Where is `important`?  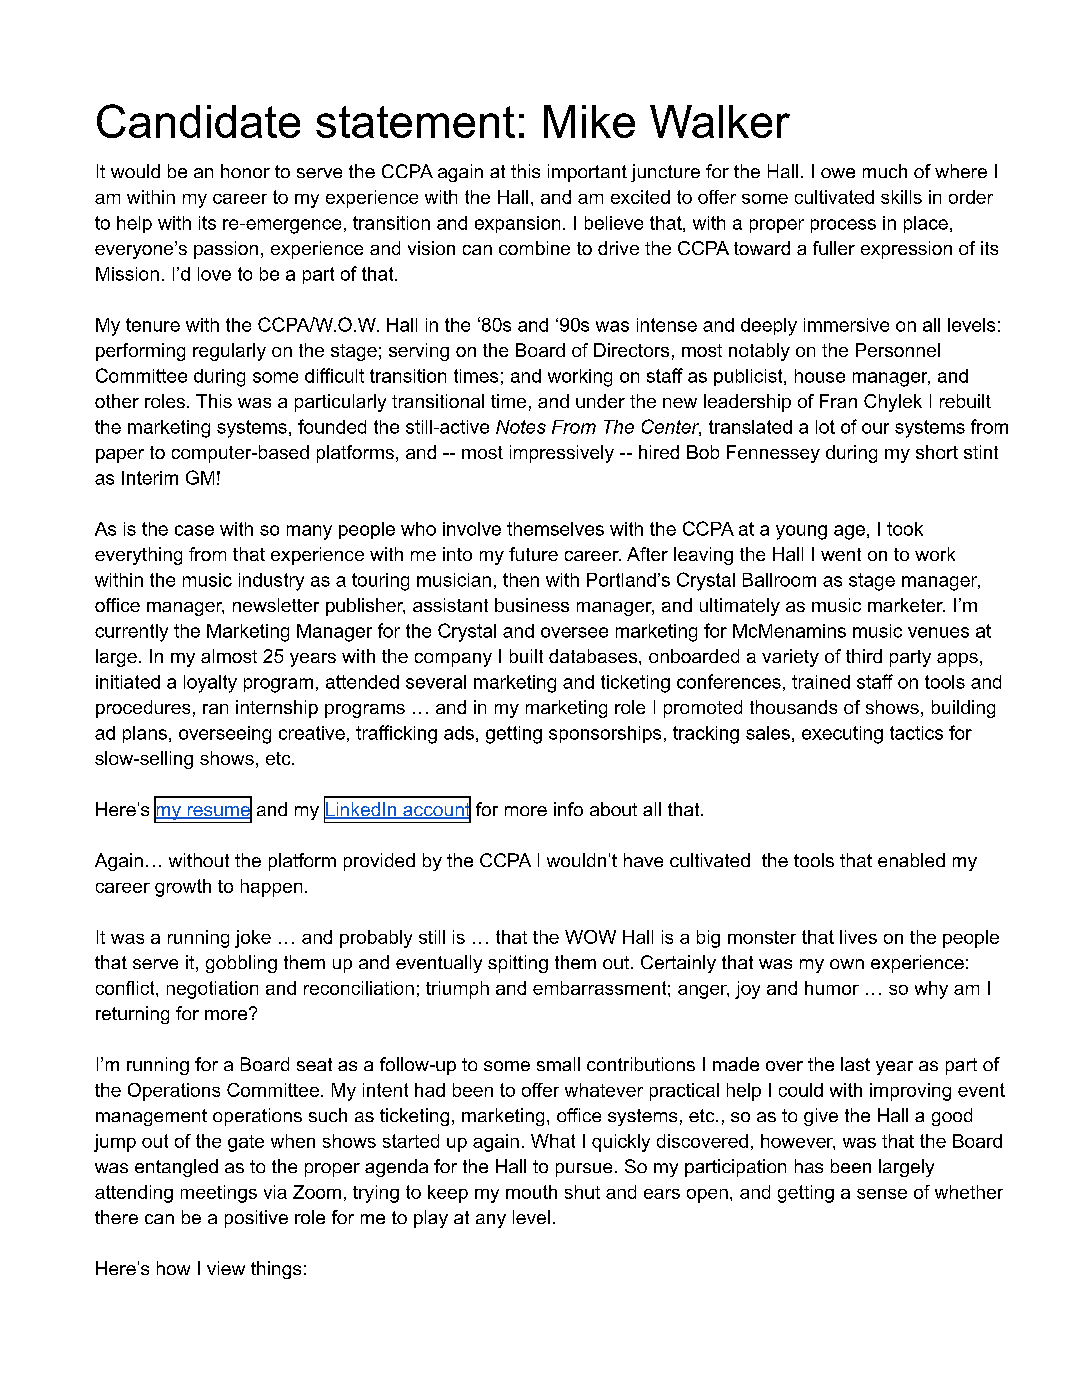
important is located at coordinates (587, 173).
